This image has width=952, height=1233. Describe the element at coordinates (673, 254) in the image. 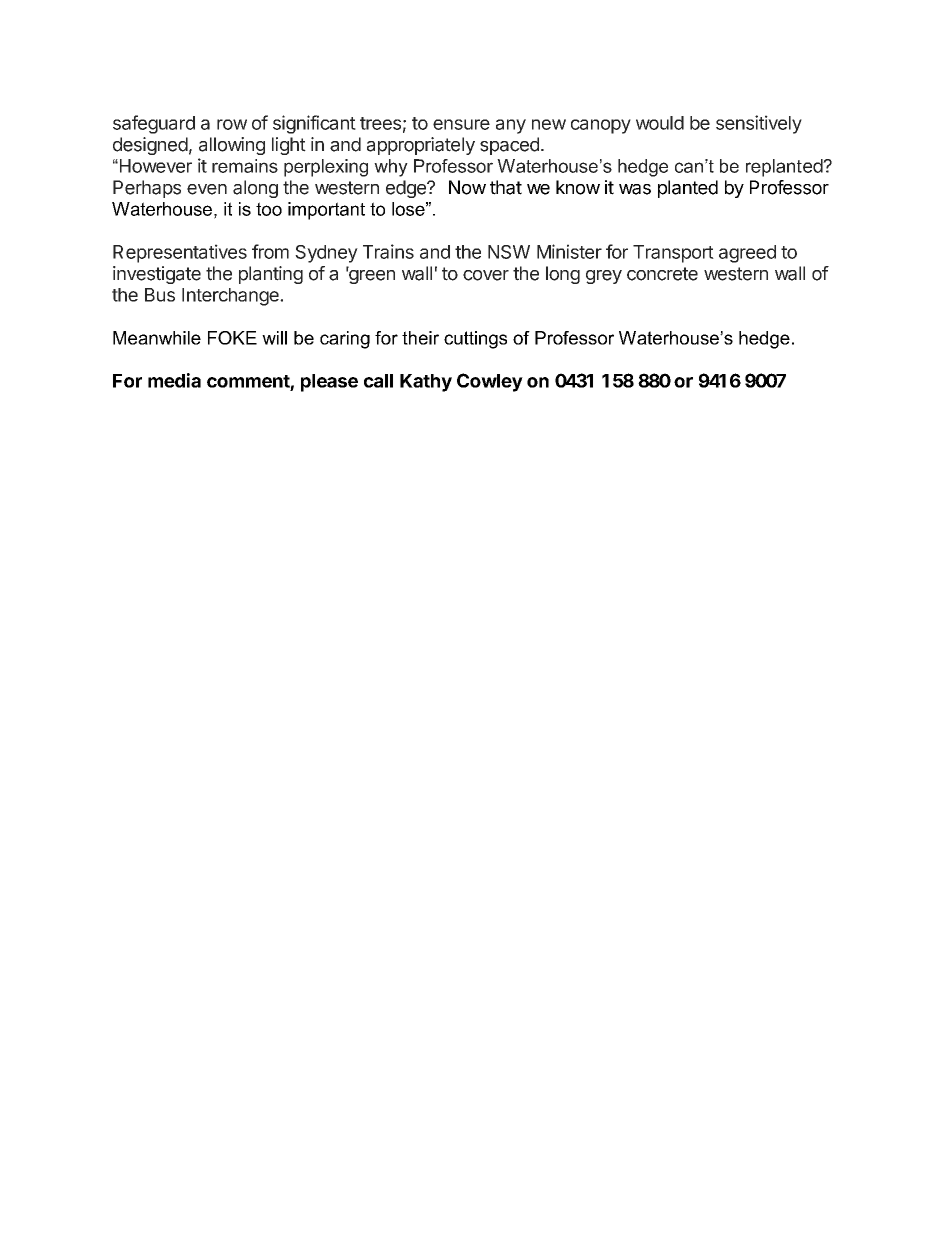

I see `Transport` at that location.
